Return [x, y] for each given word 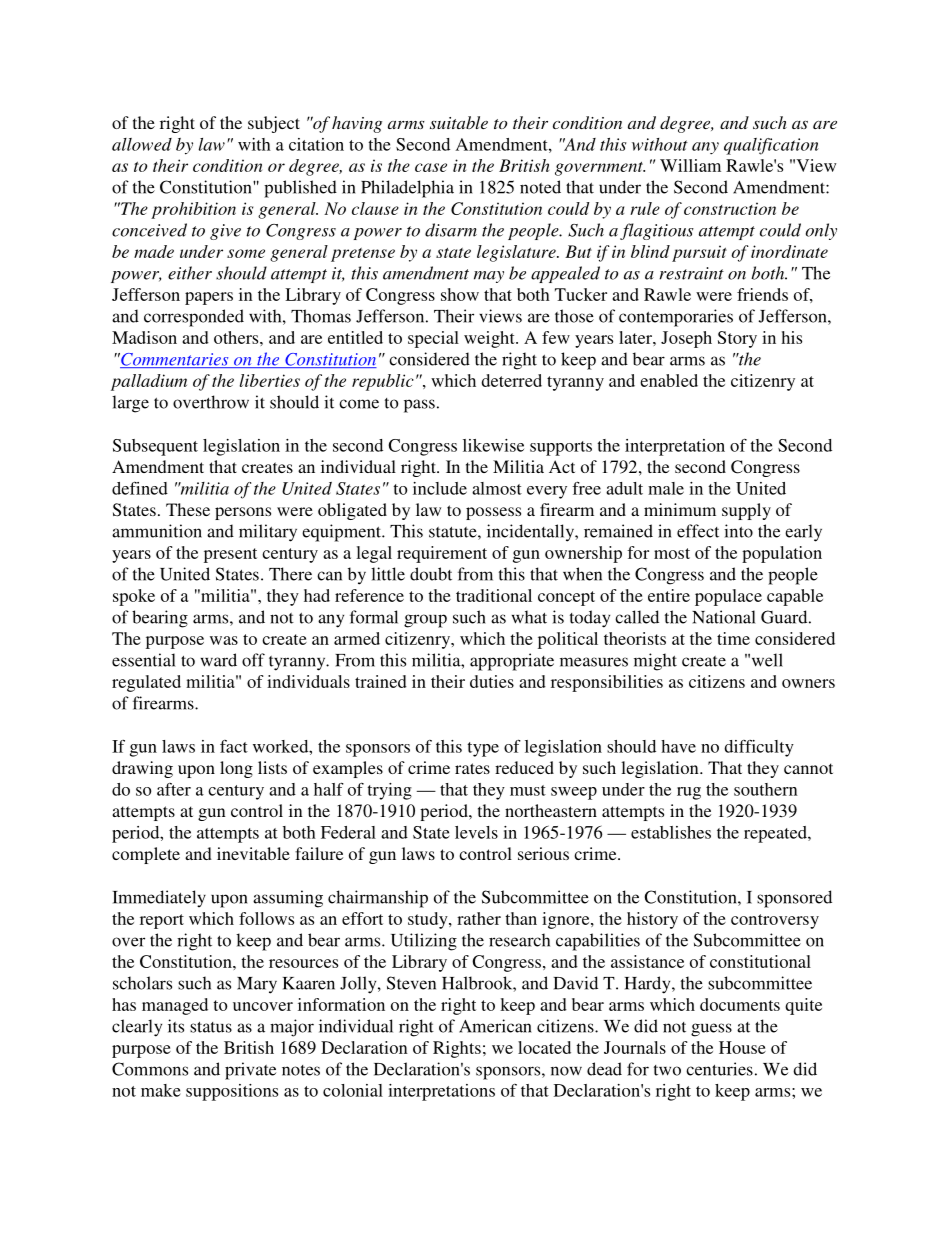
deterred [512, 380]
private [250, 1071]
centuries [719, 1069]
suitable [459, 122]
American [495, 1026]
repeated [776, 834]
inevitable [253, 853]
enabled [669, 380]
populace [728, 597]
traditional [494, 595]
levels [476, 832]
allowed [142, 144]
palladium [149, 382]
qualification [771, 146]
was [224, 640]
